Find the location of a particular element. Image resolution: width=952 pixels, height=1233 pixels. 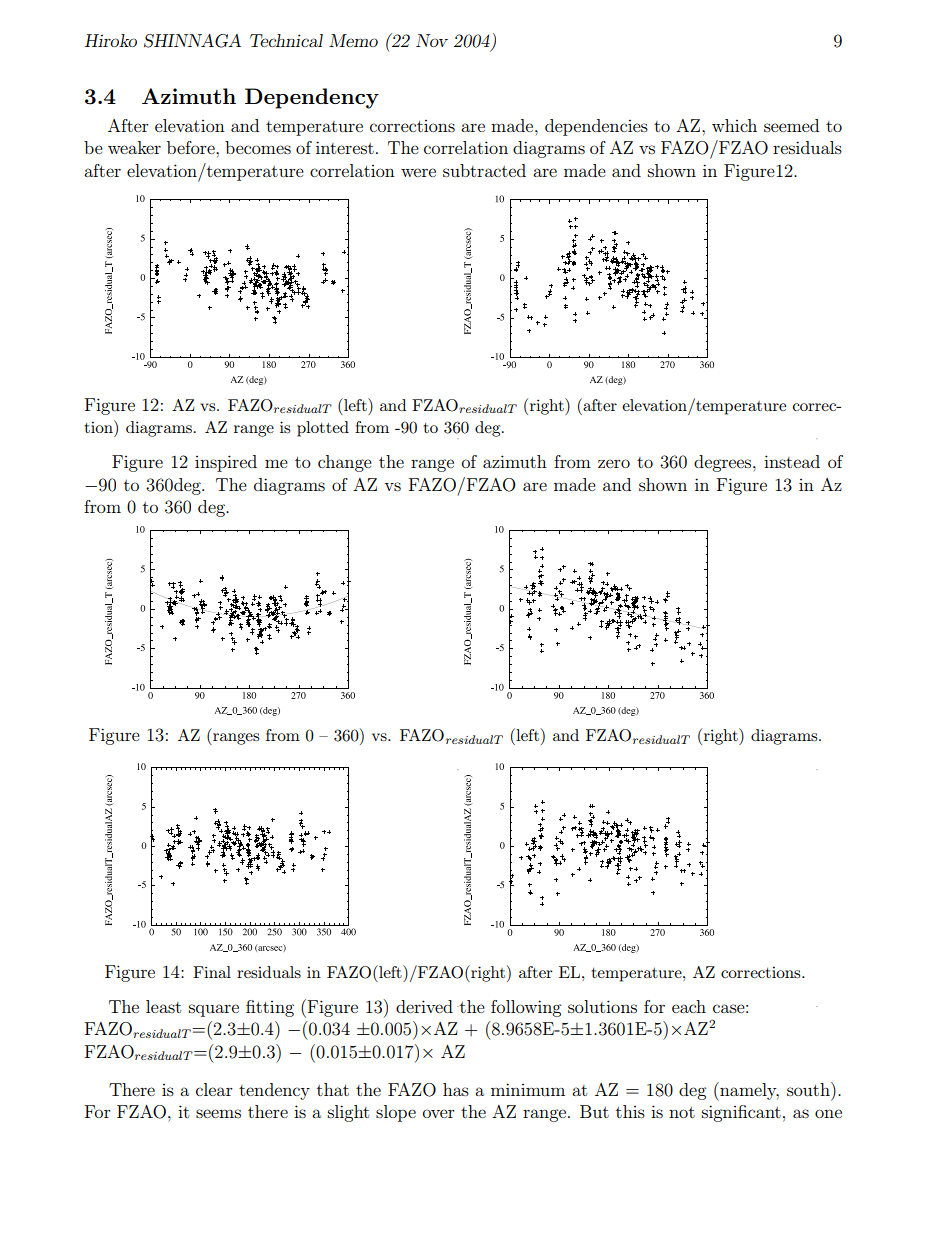

degrees is located at coordinates (724, 463).
